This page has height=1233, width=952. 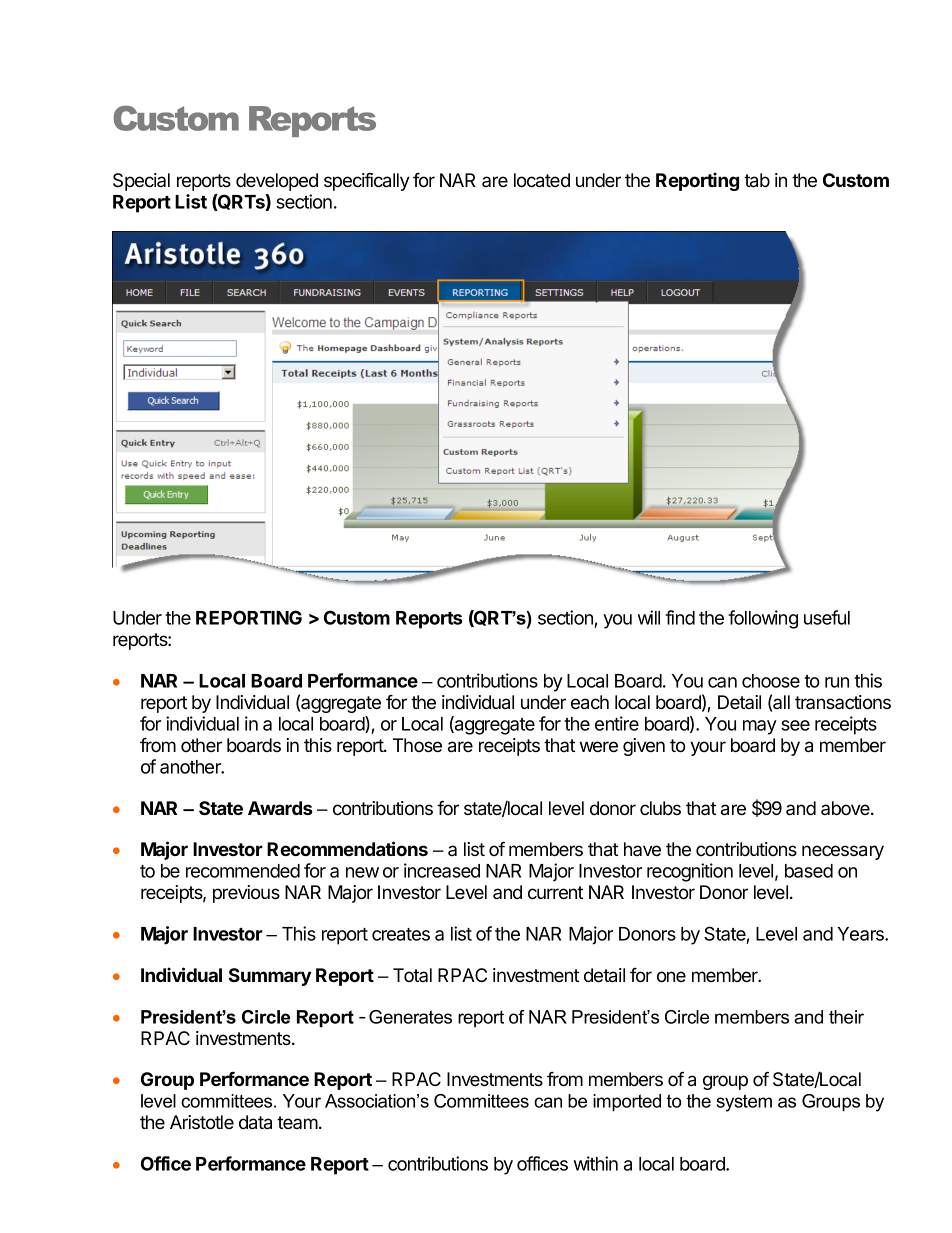 What do you see at coordinates (542, 180) in the page?
I see `located` at bounding box center [542, 180].
